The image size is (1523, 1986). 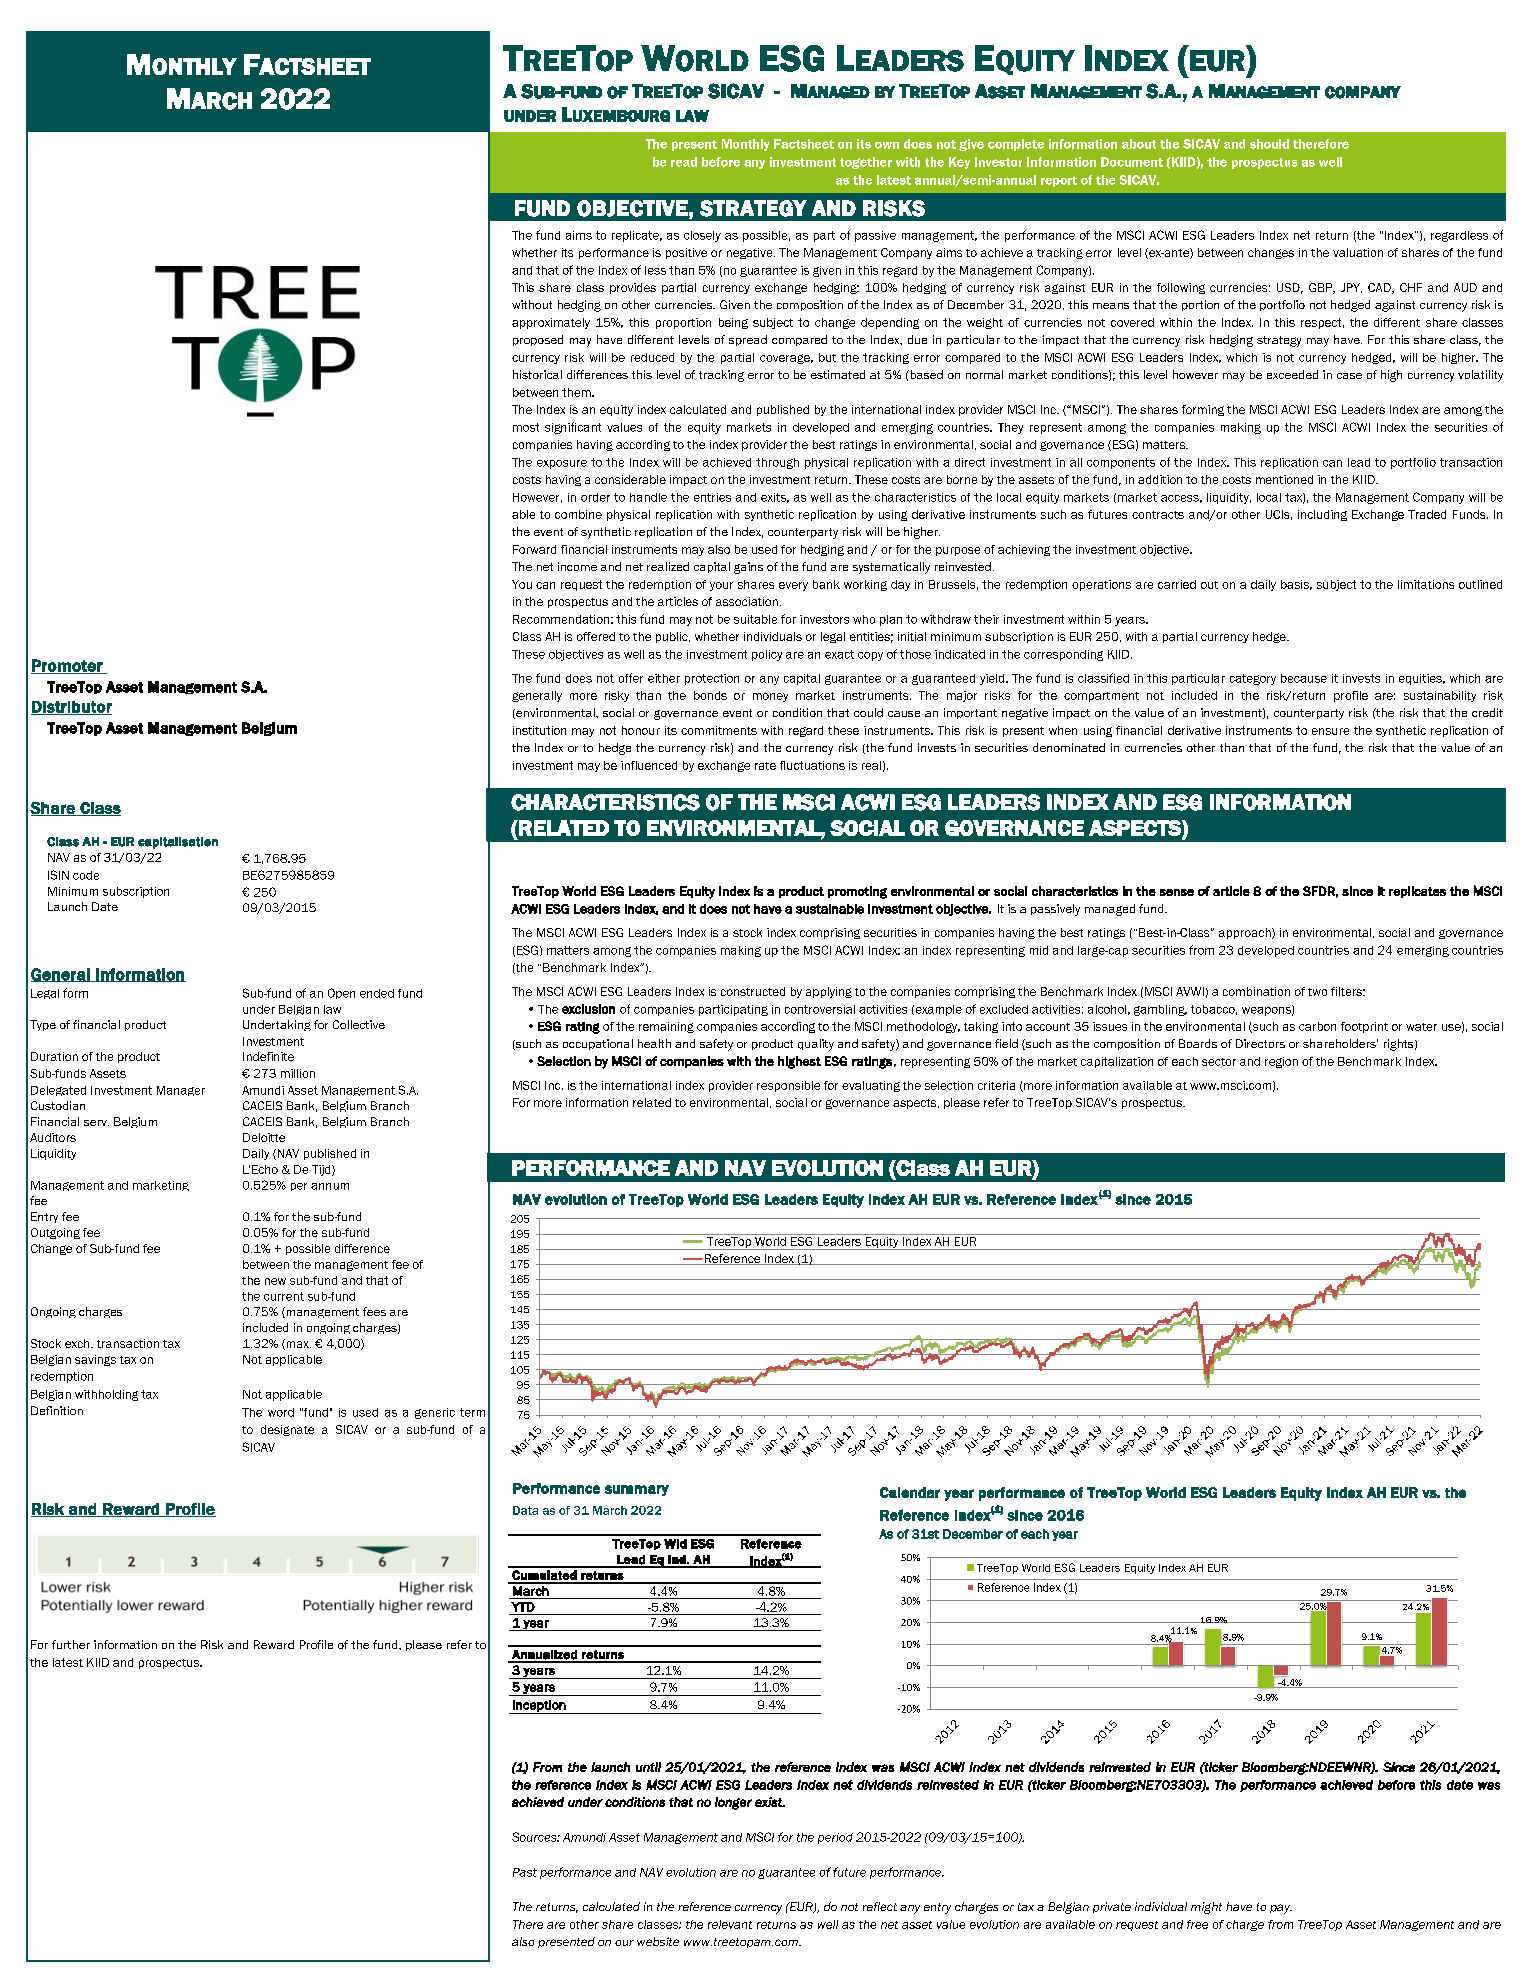 What do you see at coordinates (702, 236) in the document?
I see `closely` at bounding box center [702, 236].
